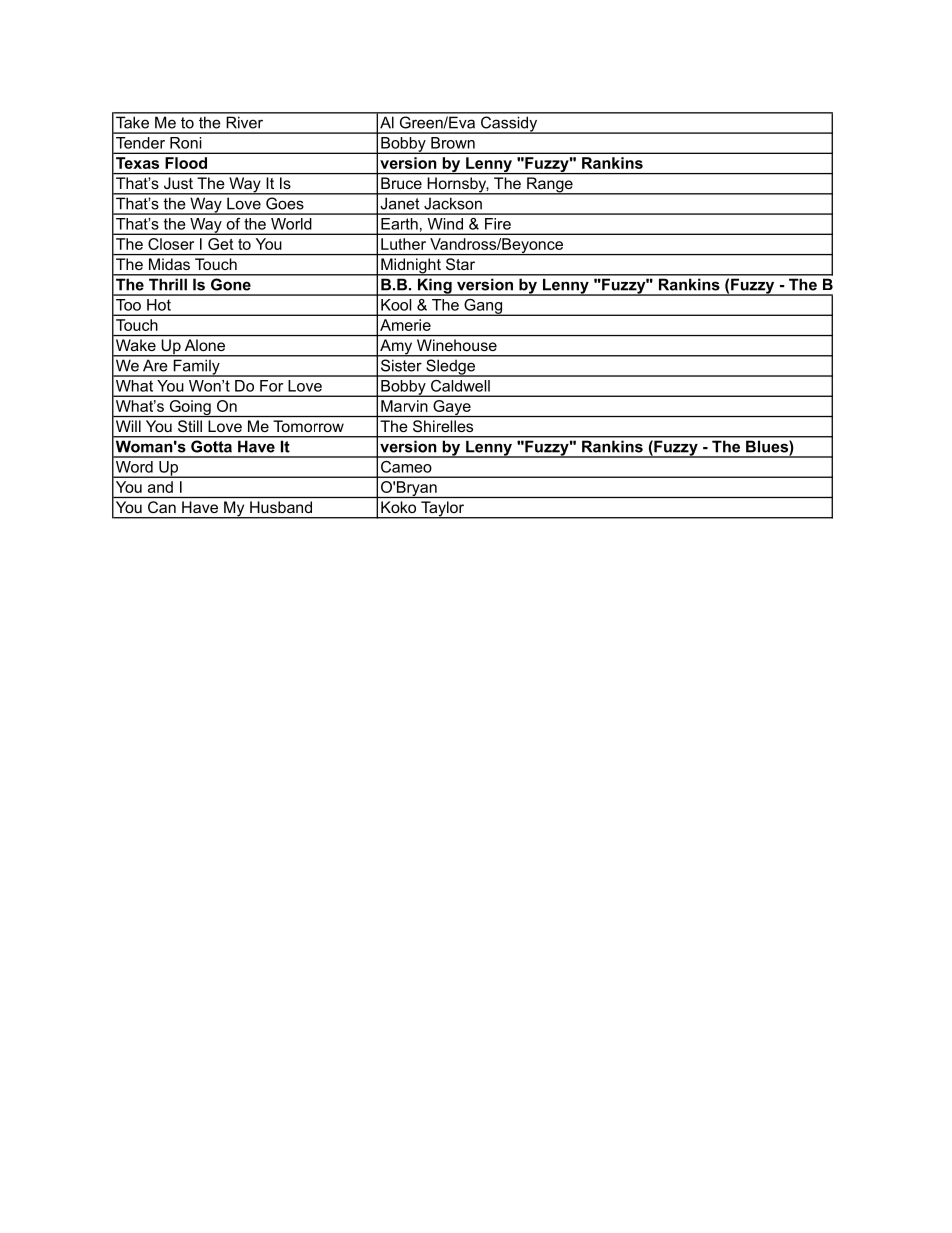  What do you see at coordinates (171, 244) in the screenshot?
I see `Closer` at bounding box center [171, 244].
